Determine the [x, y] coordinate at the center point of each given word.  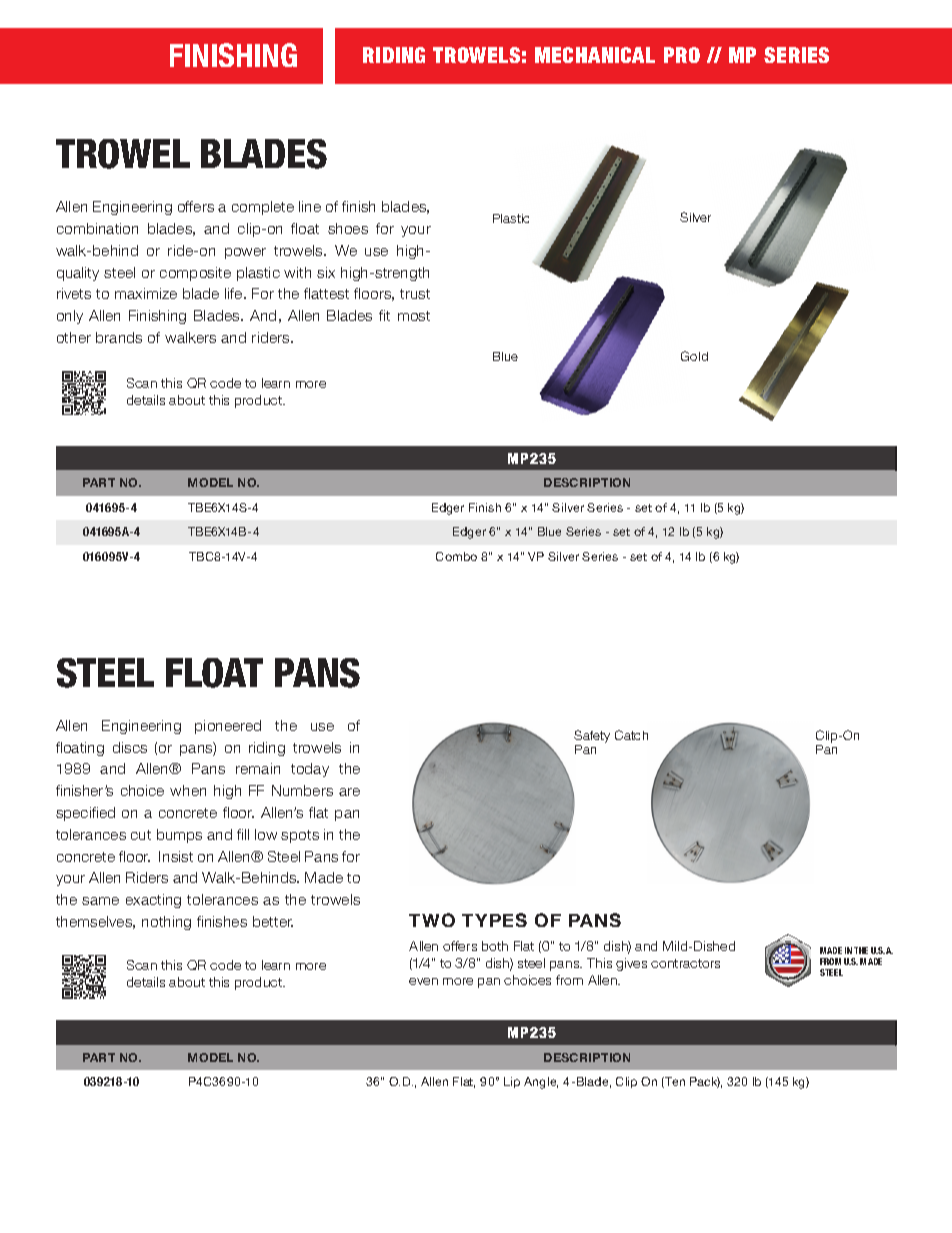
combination [97, 228]
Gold [694, 356]
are [349, 792]
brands [119, 337]
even [423, 981]
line [310, 206]
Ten [674, 1082]
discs [130, 747]
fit [384, 315]
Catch [631, 735]
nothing [166, 923]
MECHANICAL [595, 55]
